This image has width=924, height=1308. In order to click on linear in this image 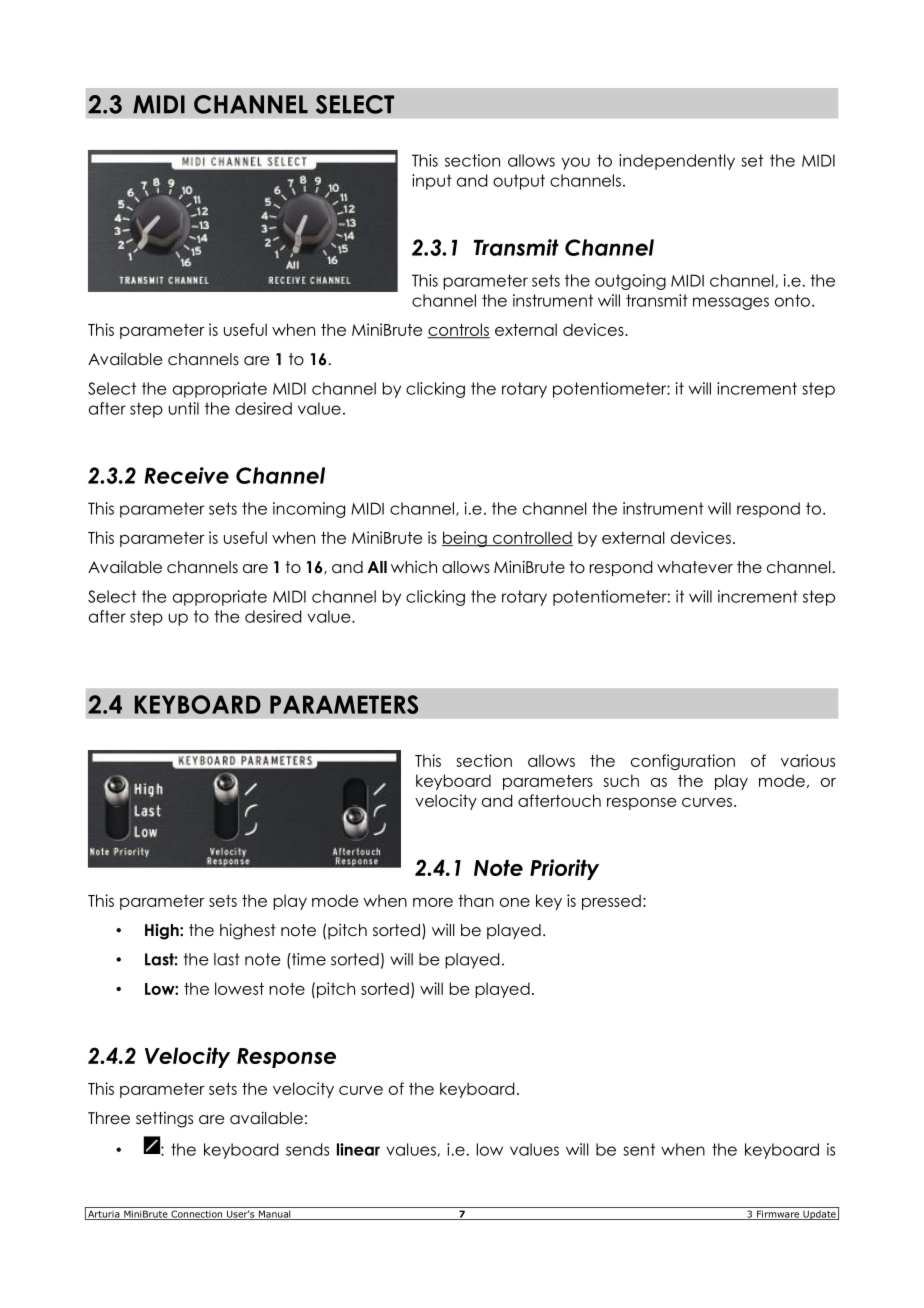, I will do `click(358, 1149)`.
